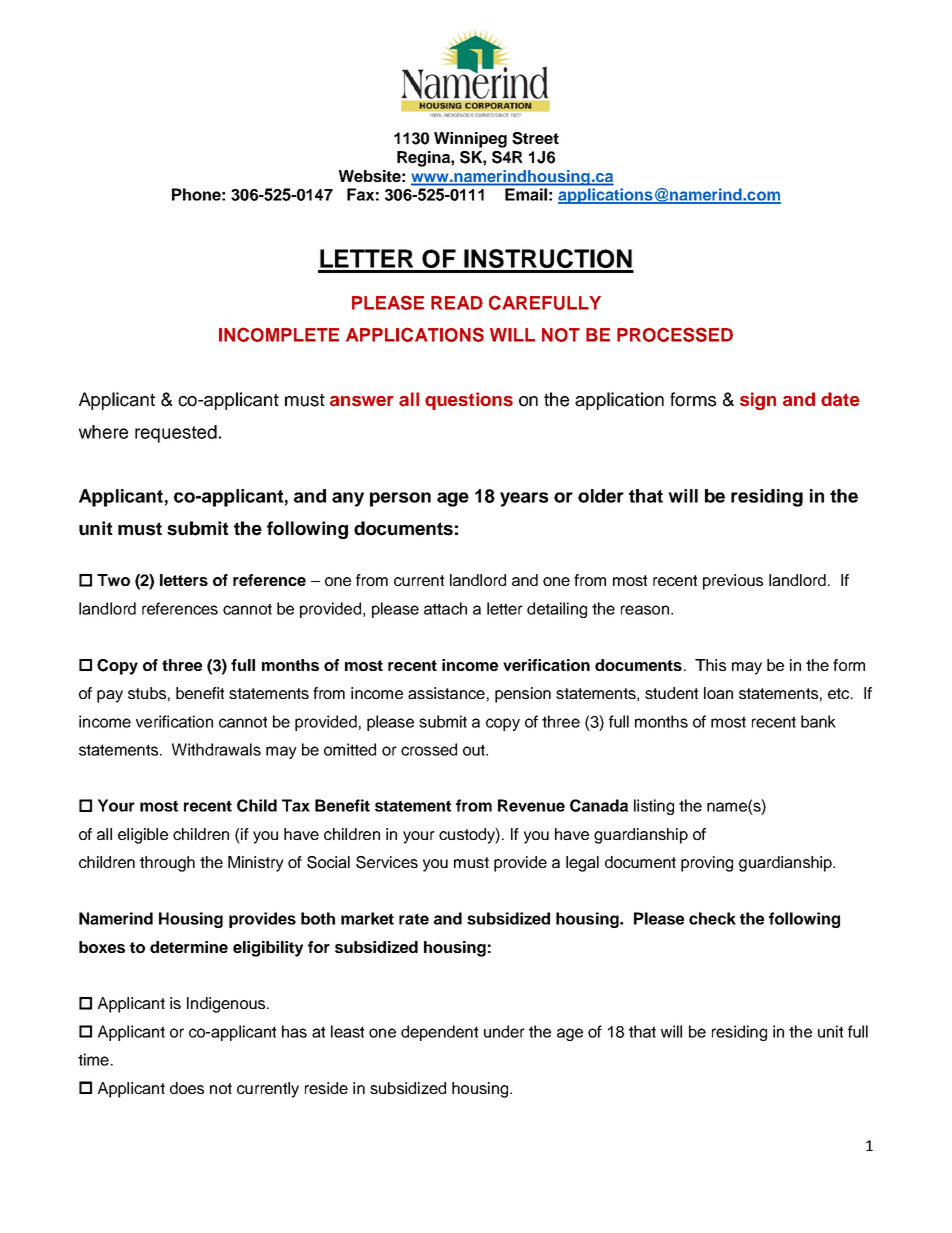  I want to click on questions, so click(469, 401).
